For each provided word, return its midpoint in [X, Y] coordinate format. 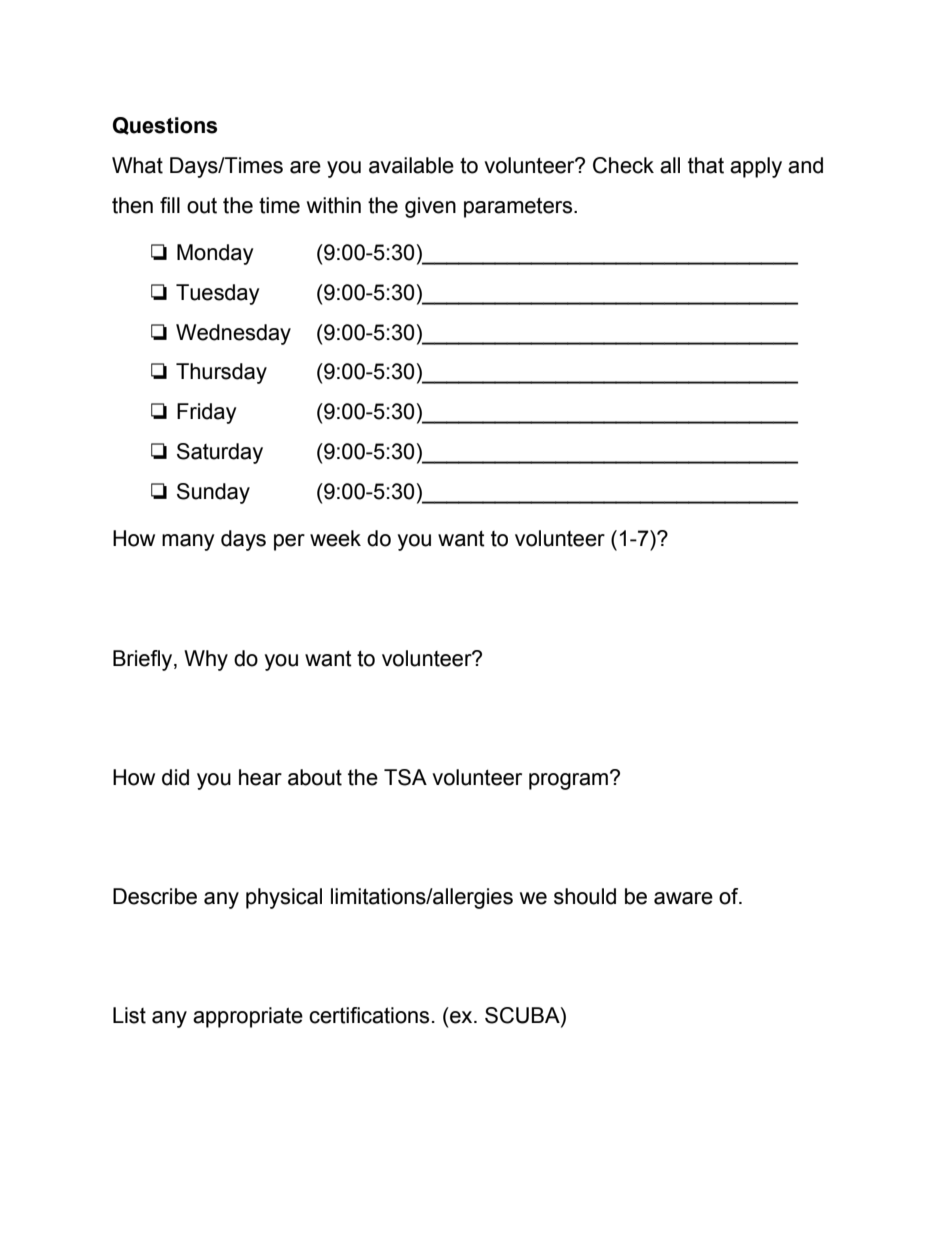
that [706, 165]
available [411, 165]
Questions [165, 126]
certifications [369, 1015]
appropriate [248, 1017]
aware [683, 898]
